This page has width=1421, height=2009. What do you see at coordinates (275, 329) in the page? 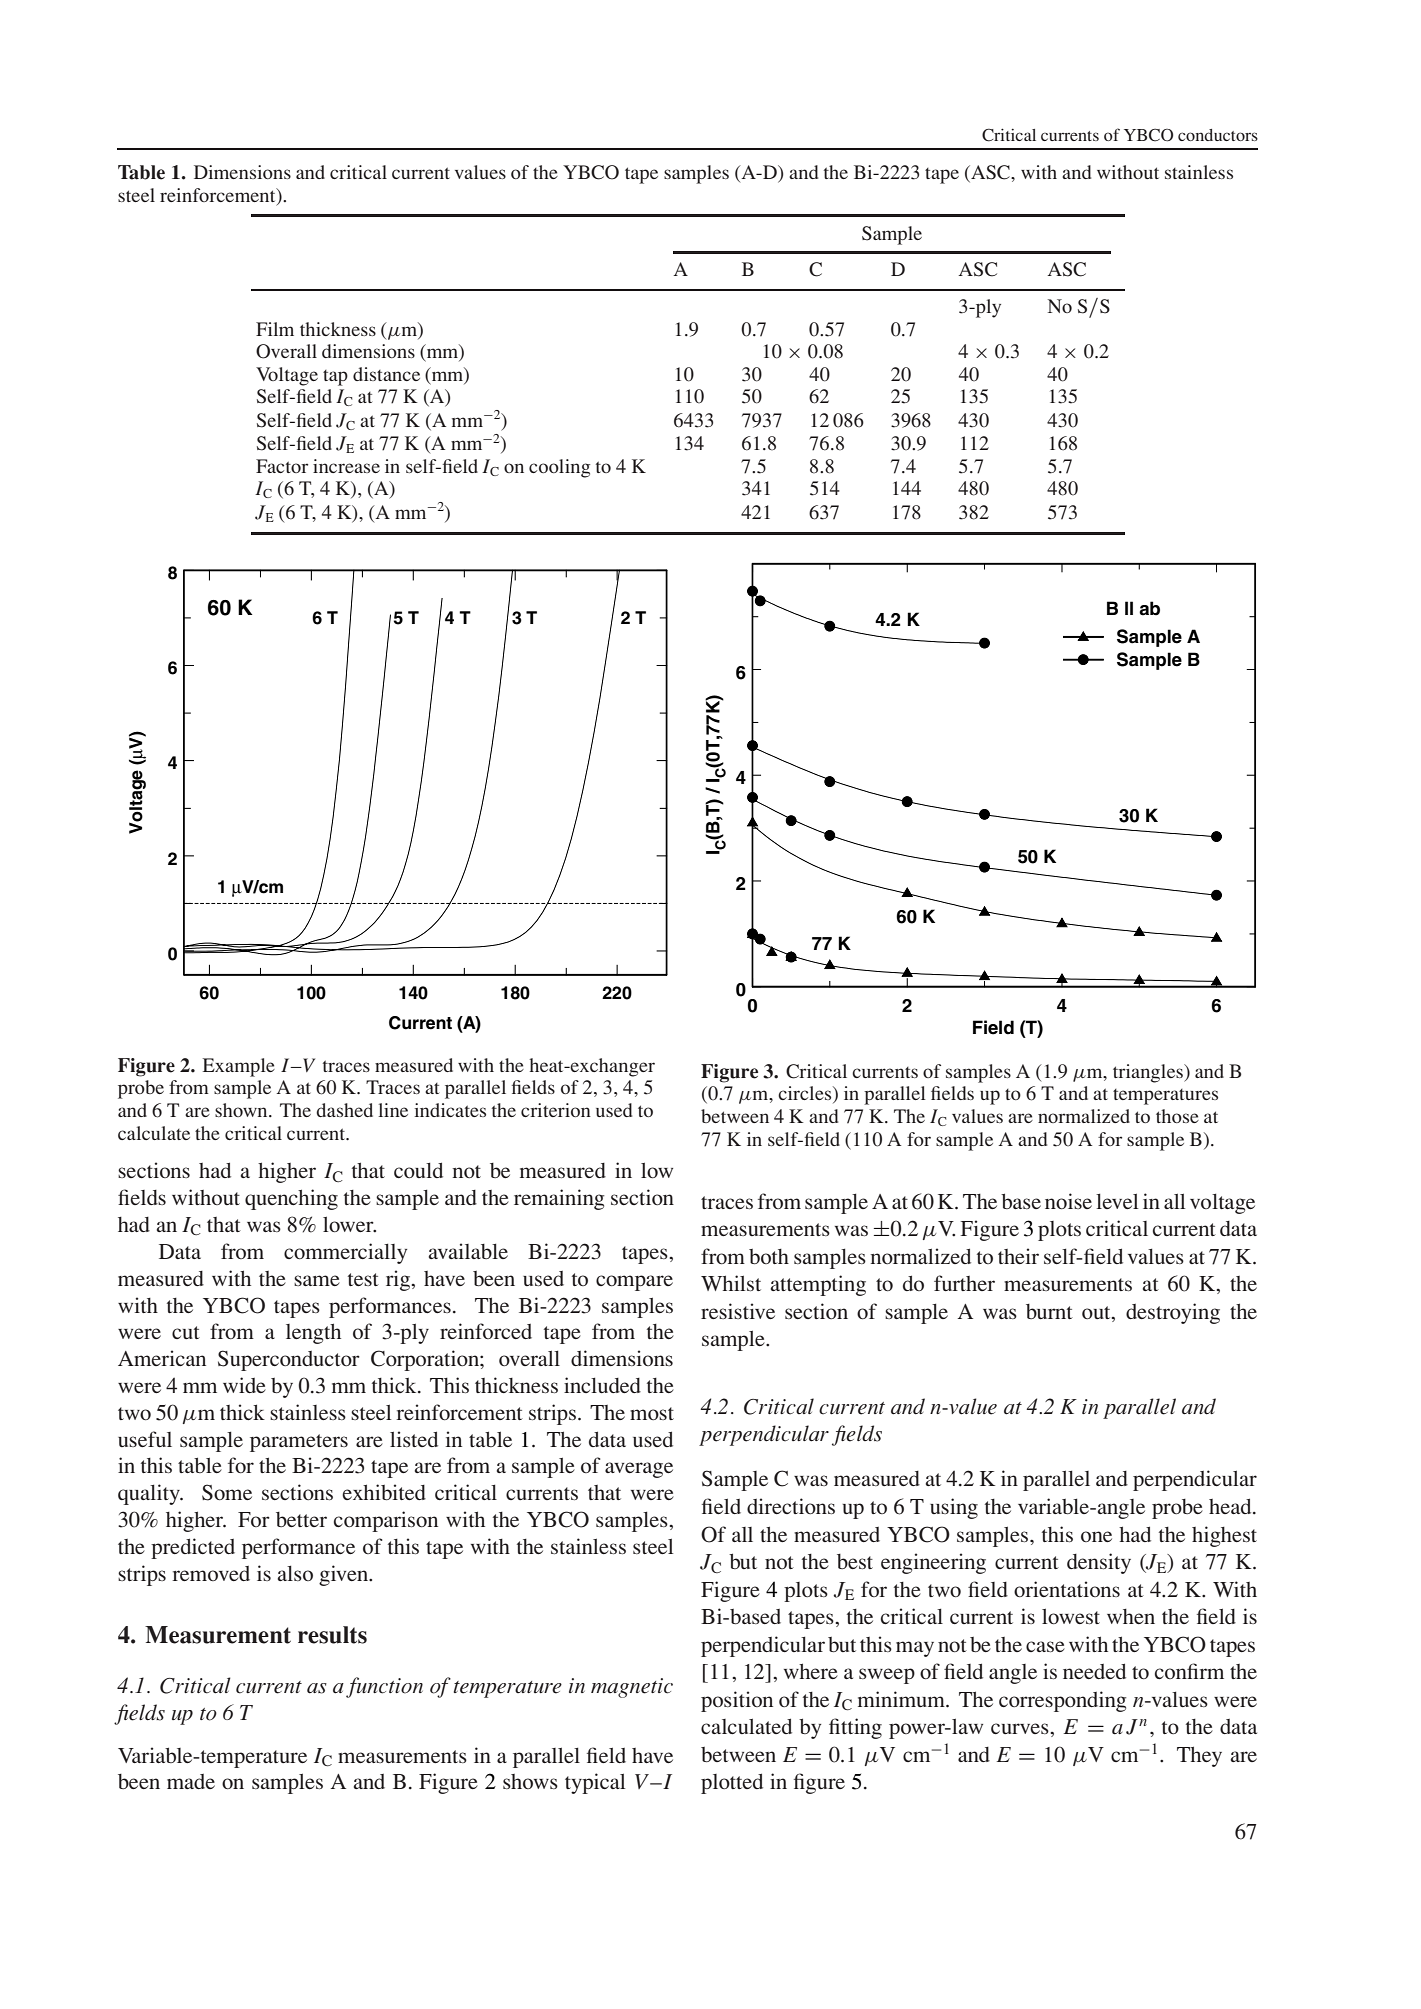
I see `Film` at bounding box center [275, 329].
